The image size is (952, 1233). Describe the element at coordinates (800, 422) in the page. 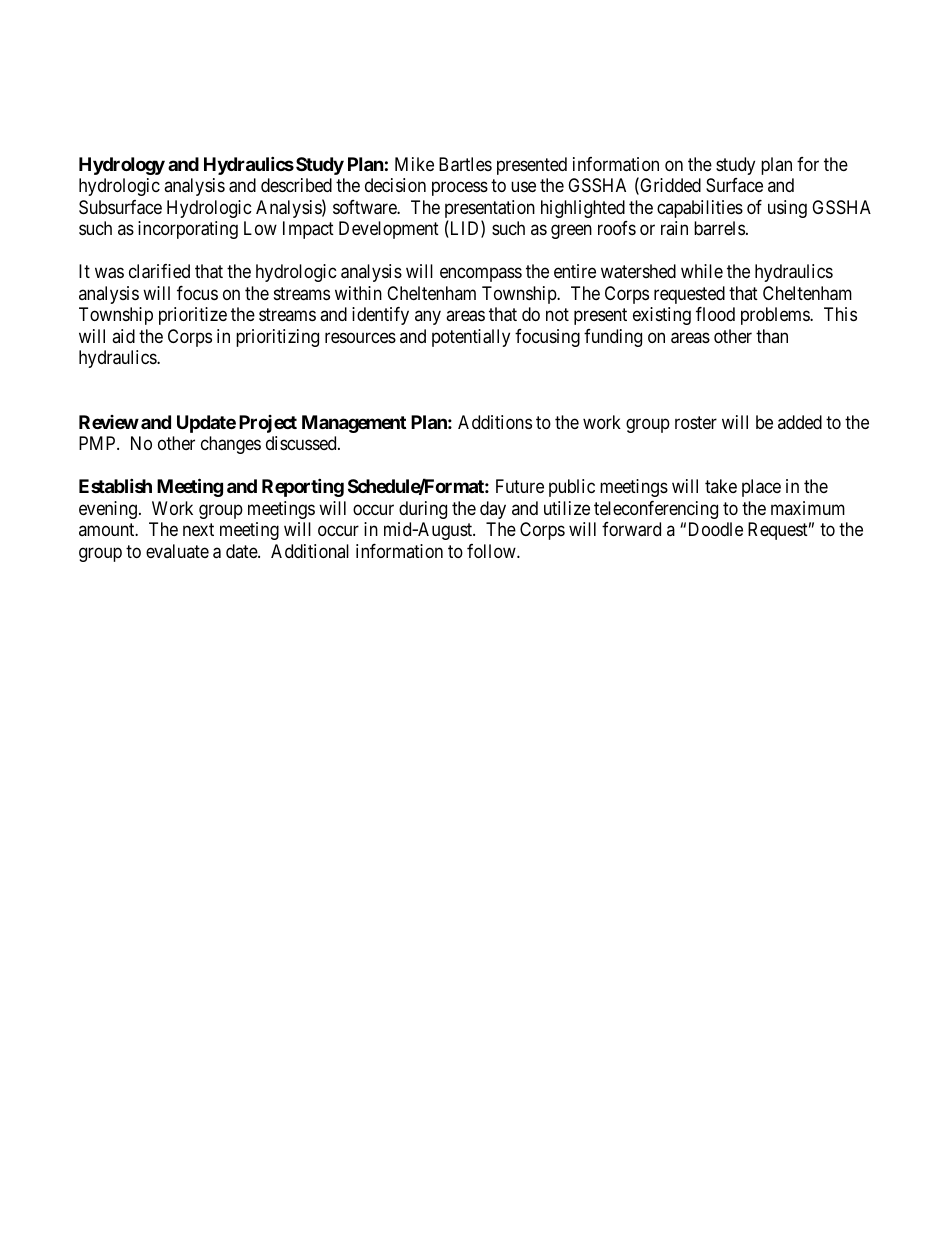

I see `added` at that location.
